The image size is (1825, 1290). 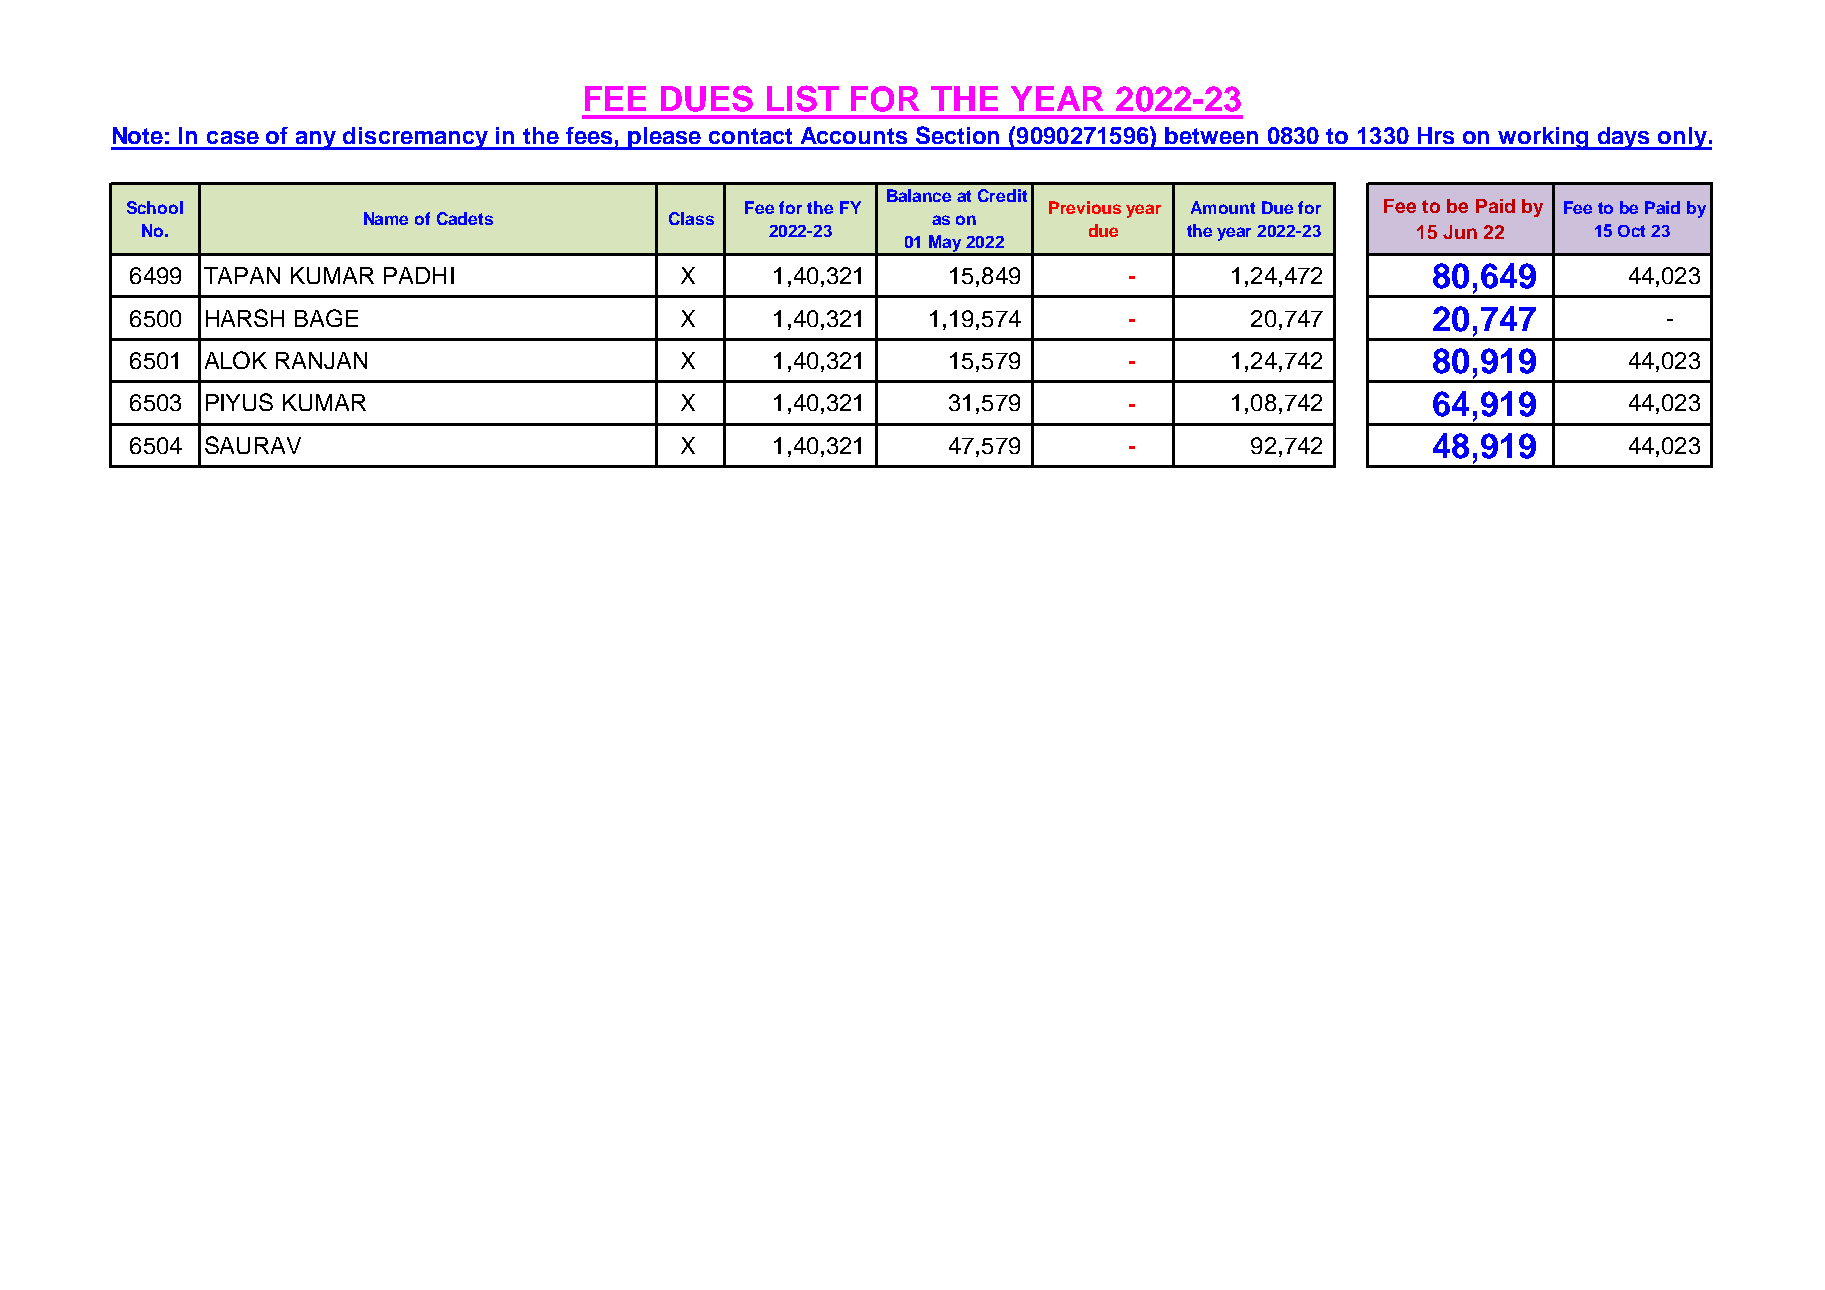 I want to click on any, so click(x=316, y=140).
